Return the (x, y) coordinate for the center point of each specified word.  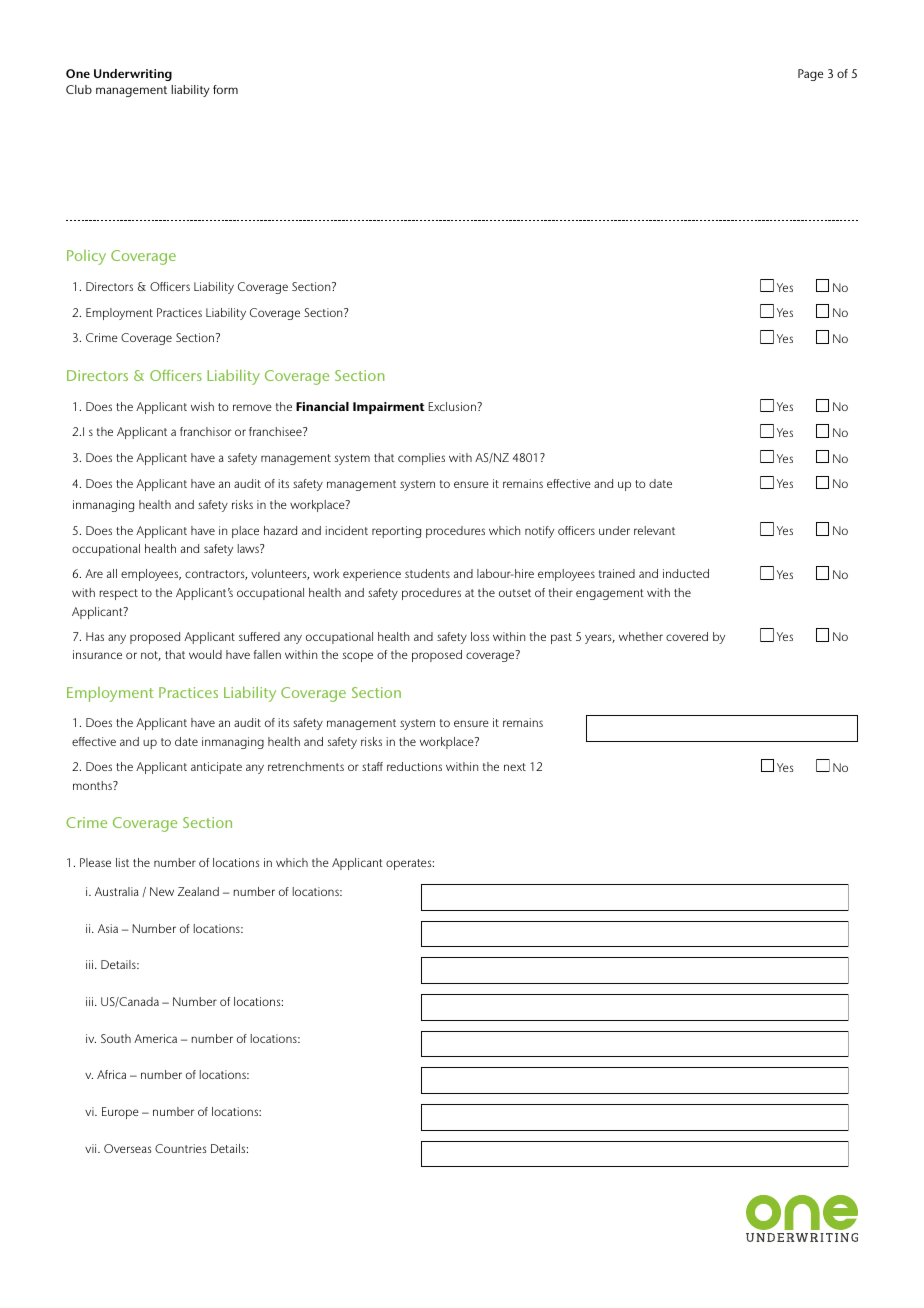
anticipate (216, 768)
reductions (414, 766)
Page (810, 75)
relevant (654, 530)
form (225, 89)
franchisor (206, 431)
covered (687, 636)
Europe (120, 1113)
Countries (180, 1148)
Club (79, 89)
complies (421, 459)
